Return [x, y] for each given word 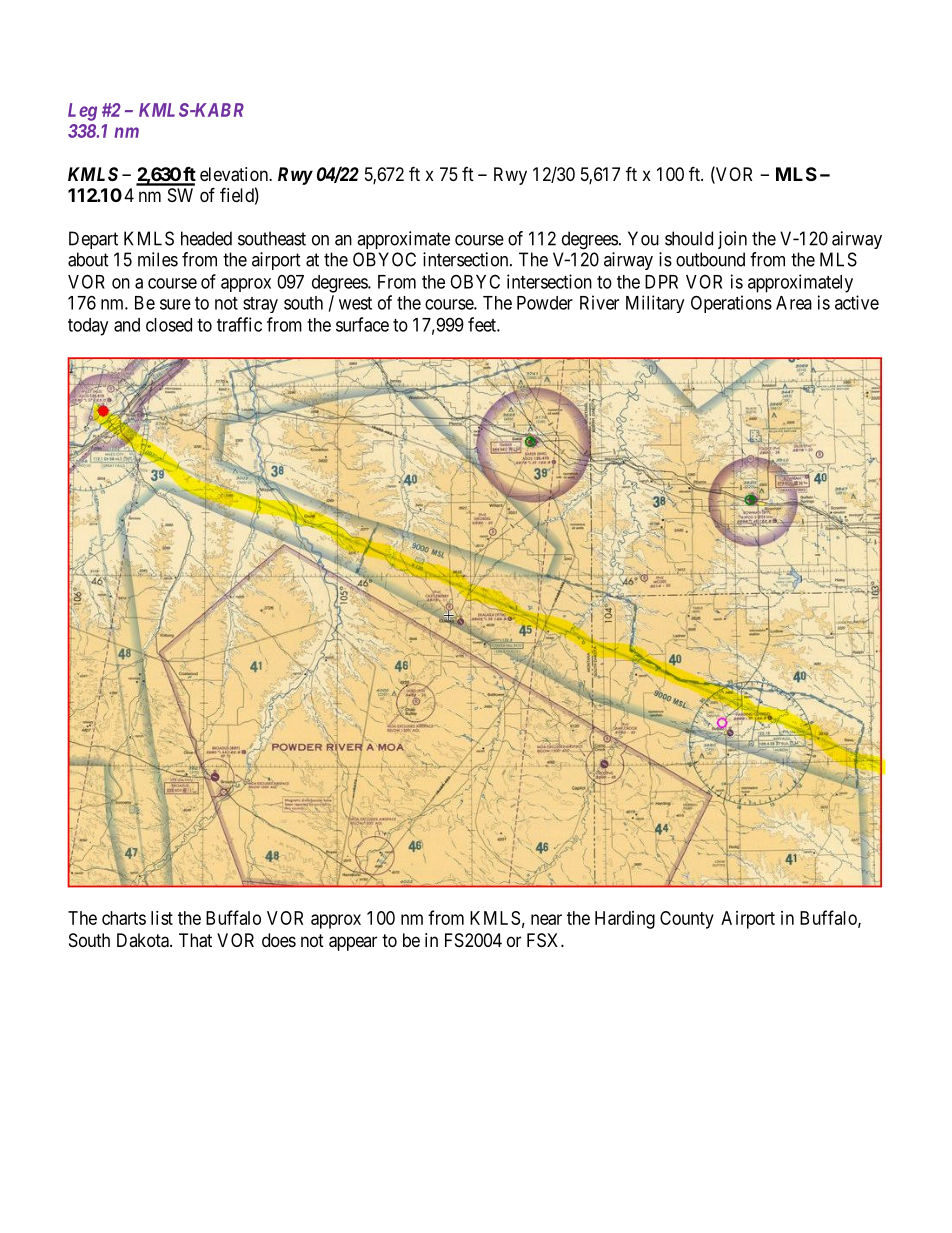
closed [169, 325]
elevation [235, 174]
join [732, 240]
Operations [731, 304]
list [162, 918]
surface [362, 324]
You [643, 238]
